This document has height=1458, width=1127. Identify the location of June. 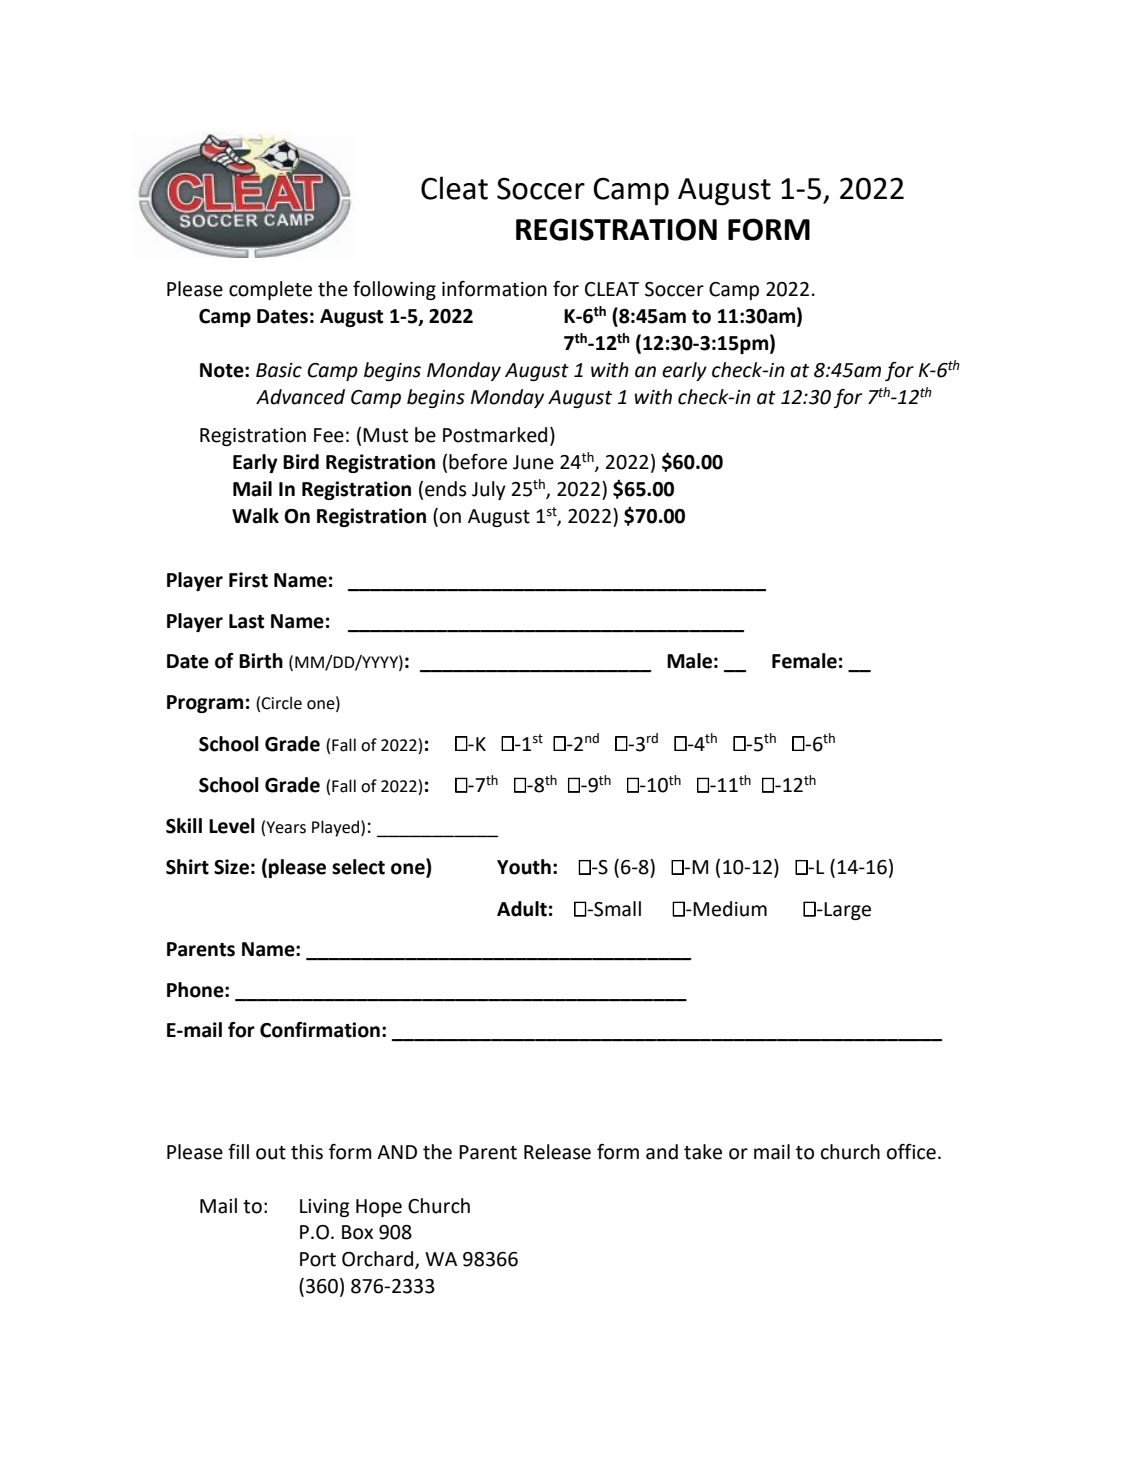
(533, 462).
